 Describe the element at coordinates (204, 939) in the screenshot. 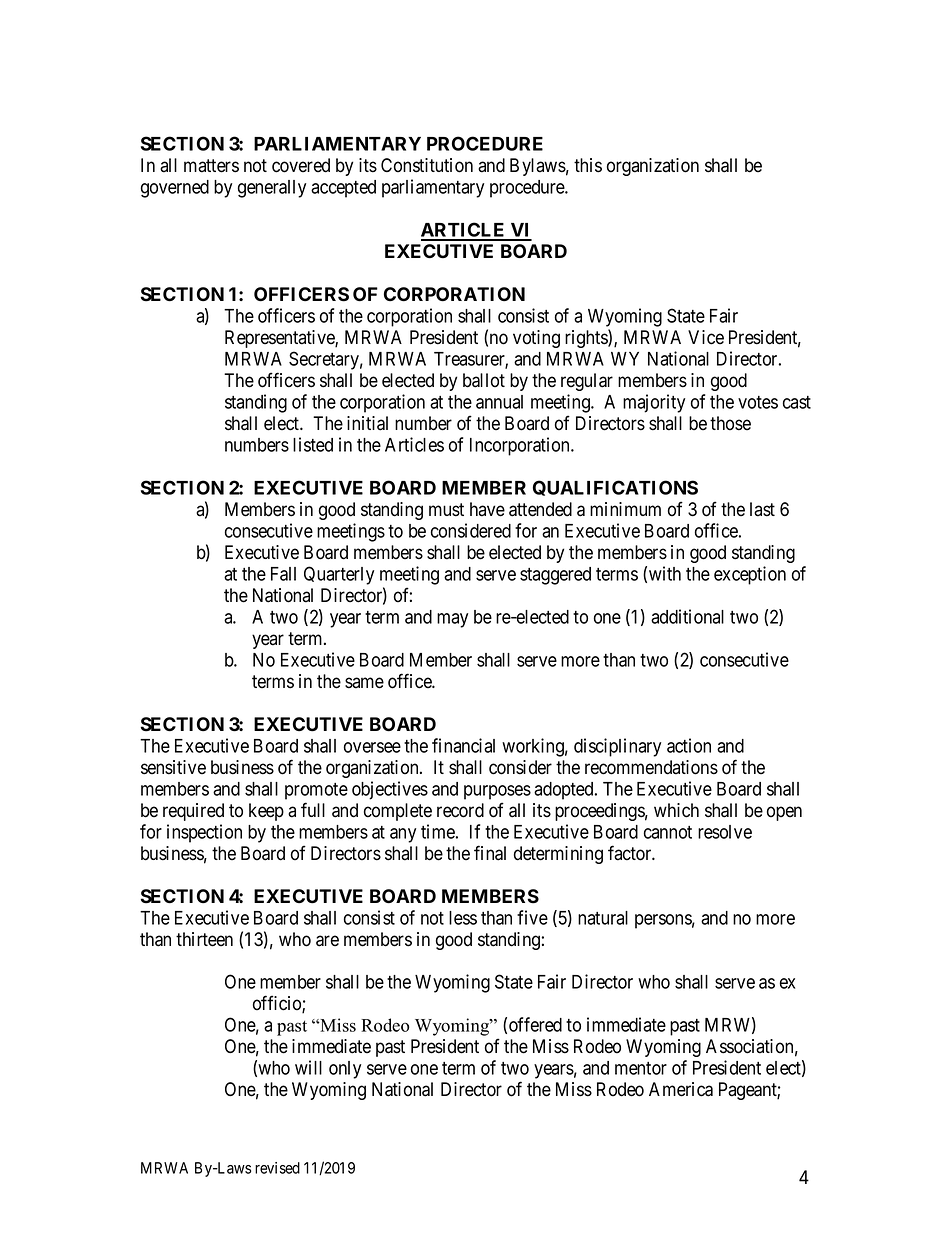

I see `thirteen` at that location.
